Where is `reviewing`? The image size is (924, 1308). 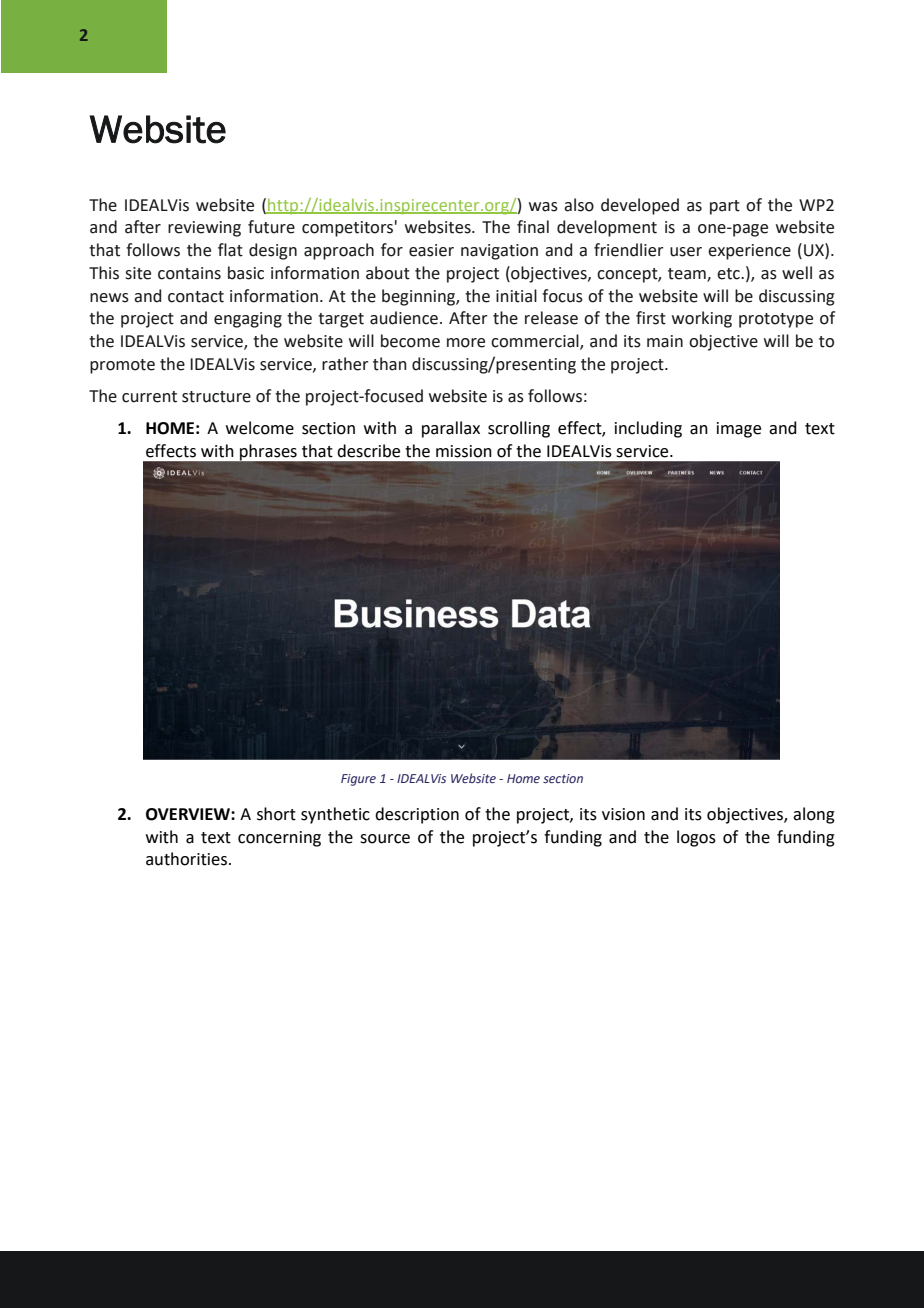
reviewing is located at coordinates (204, 229).
